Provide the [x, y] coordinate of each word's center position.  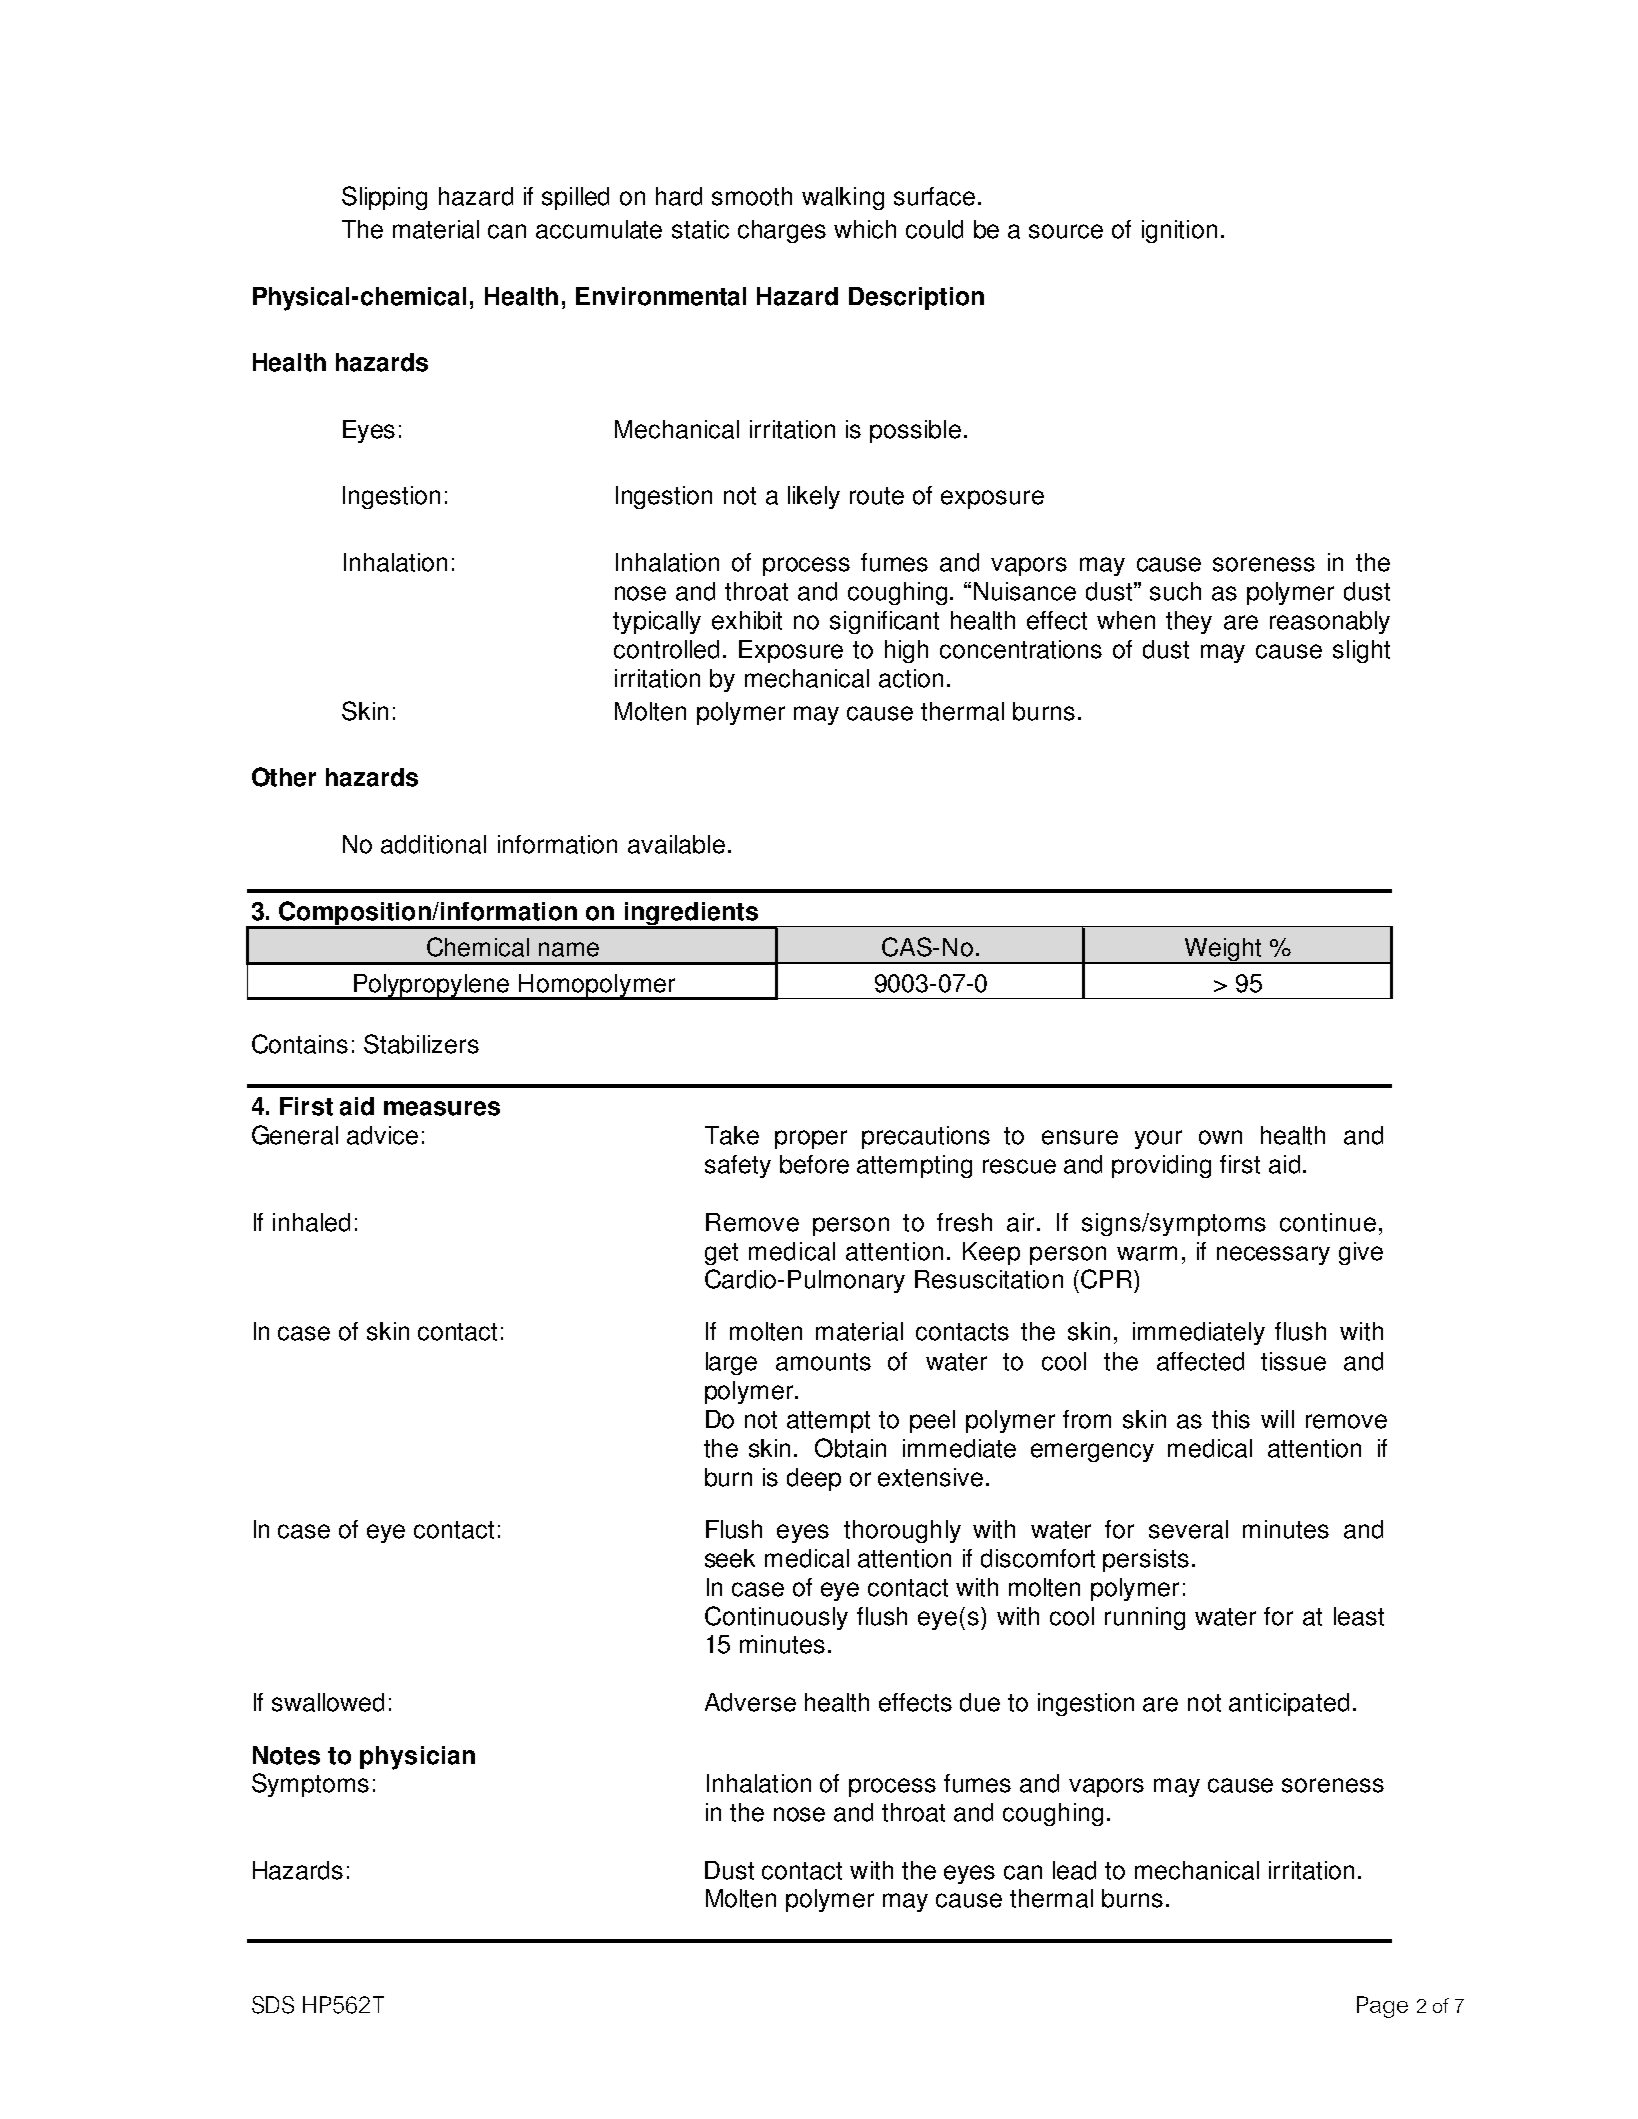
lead [1074, 1870]
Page [1382, 2007]
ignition [1179, 231]
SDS [273, 2005]
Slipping [384, 198]
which [865, 229]
